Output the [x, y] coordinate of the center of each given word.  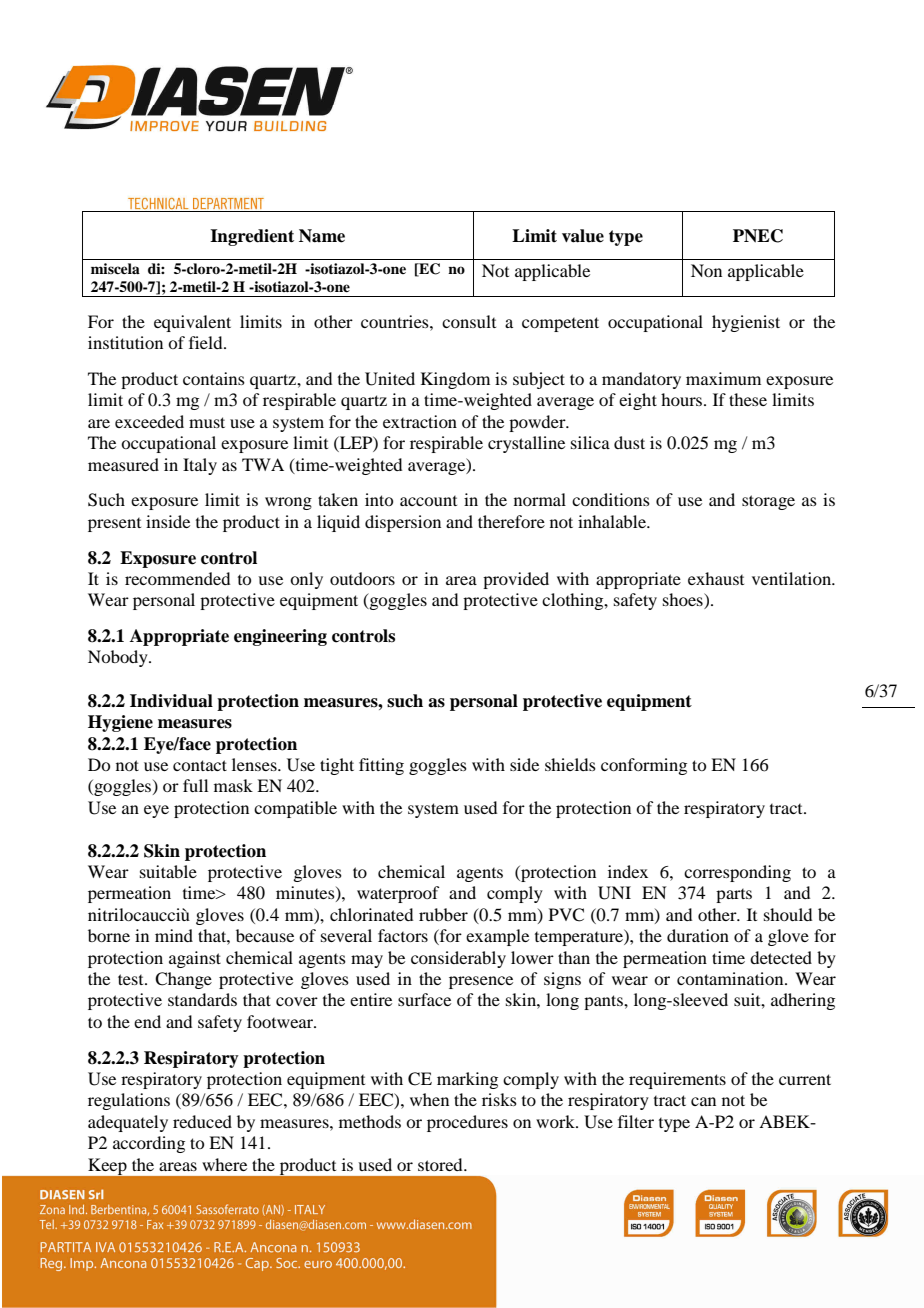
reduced [202, 1121]
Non [706, 270]
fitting [381, 766]
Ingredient [252, 237]
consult [469, 321]
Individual [171, 701]
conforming [644, 766]
